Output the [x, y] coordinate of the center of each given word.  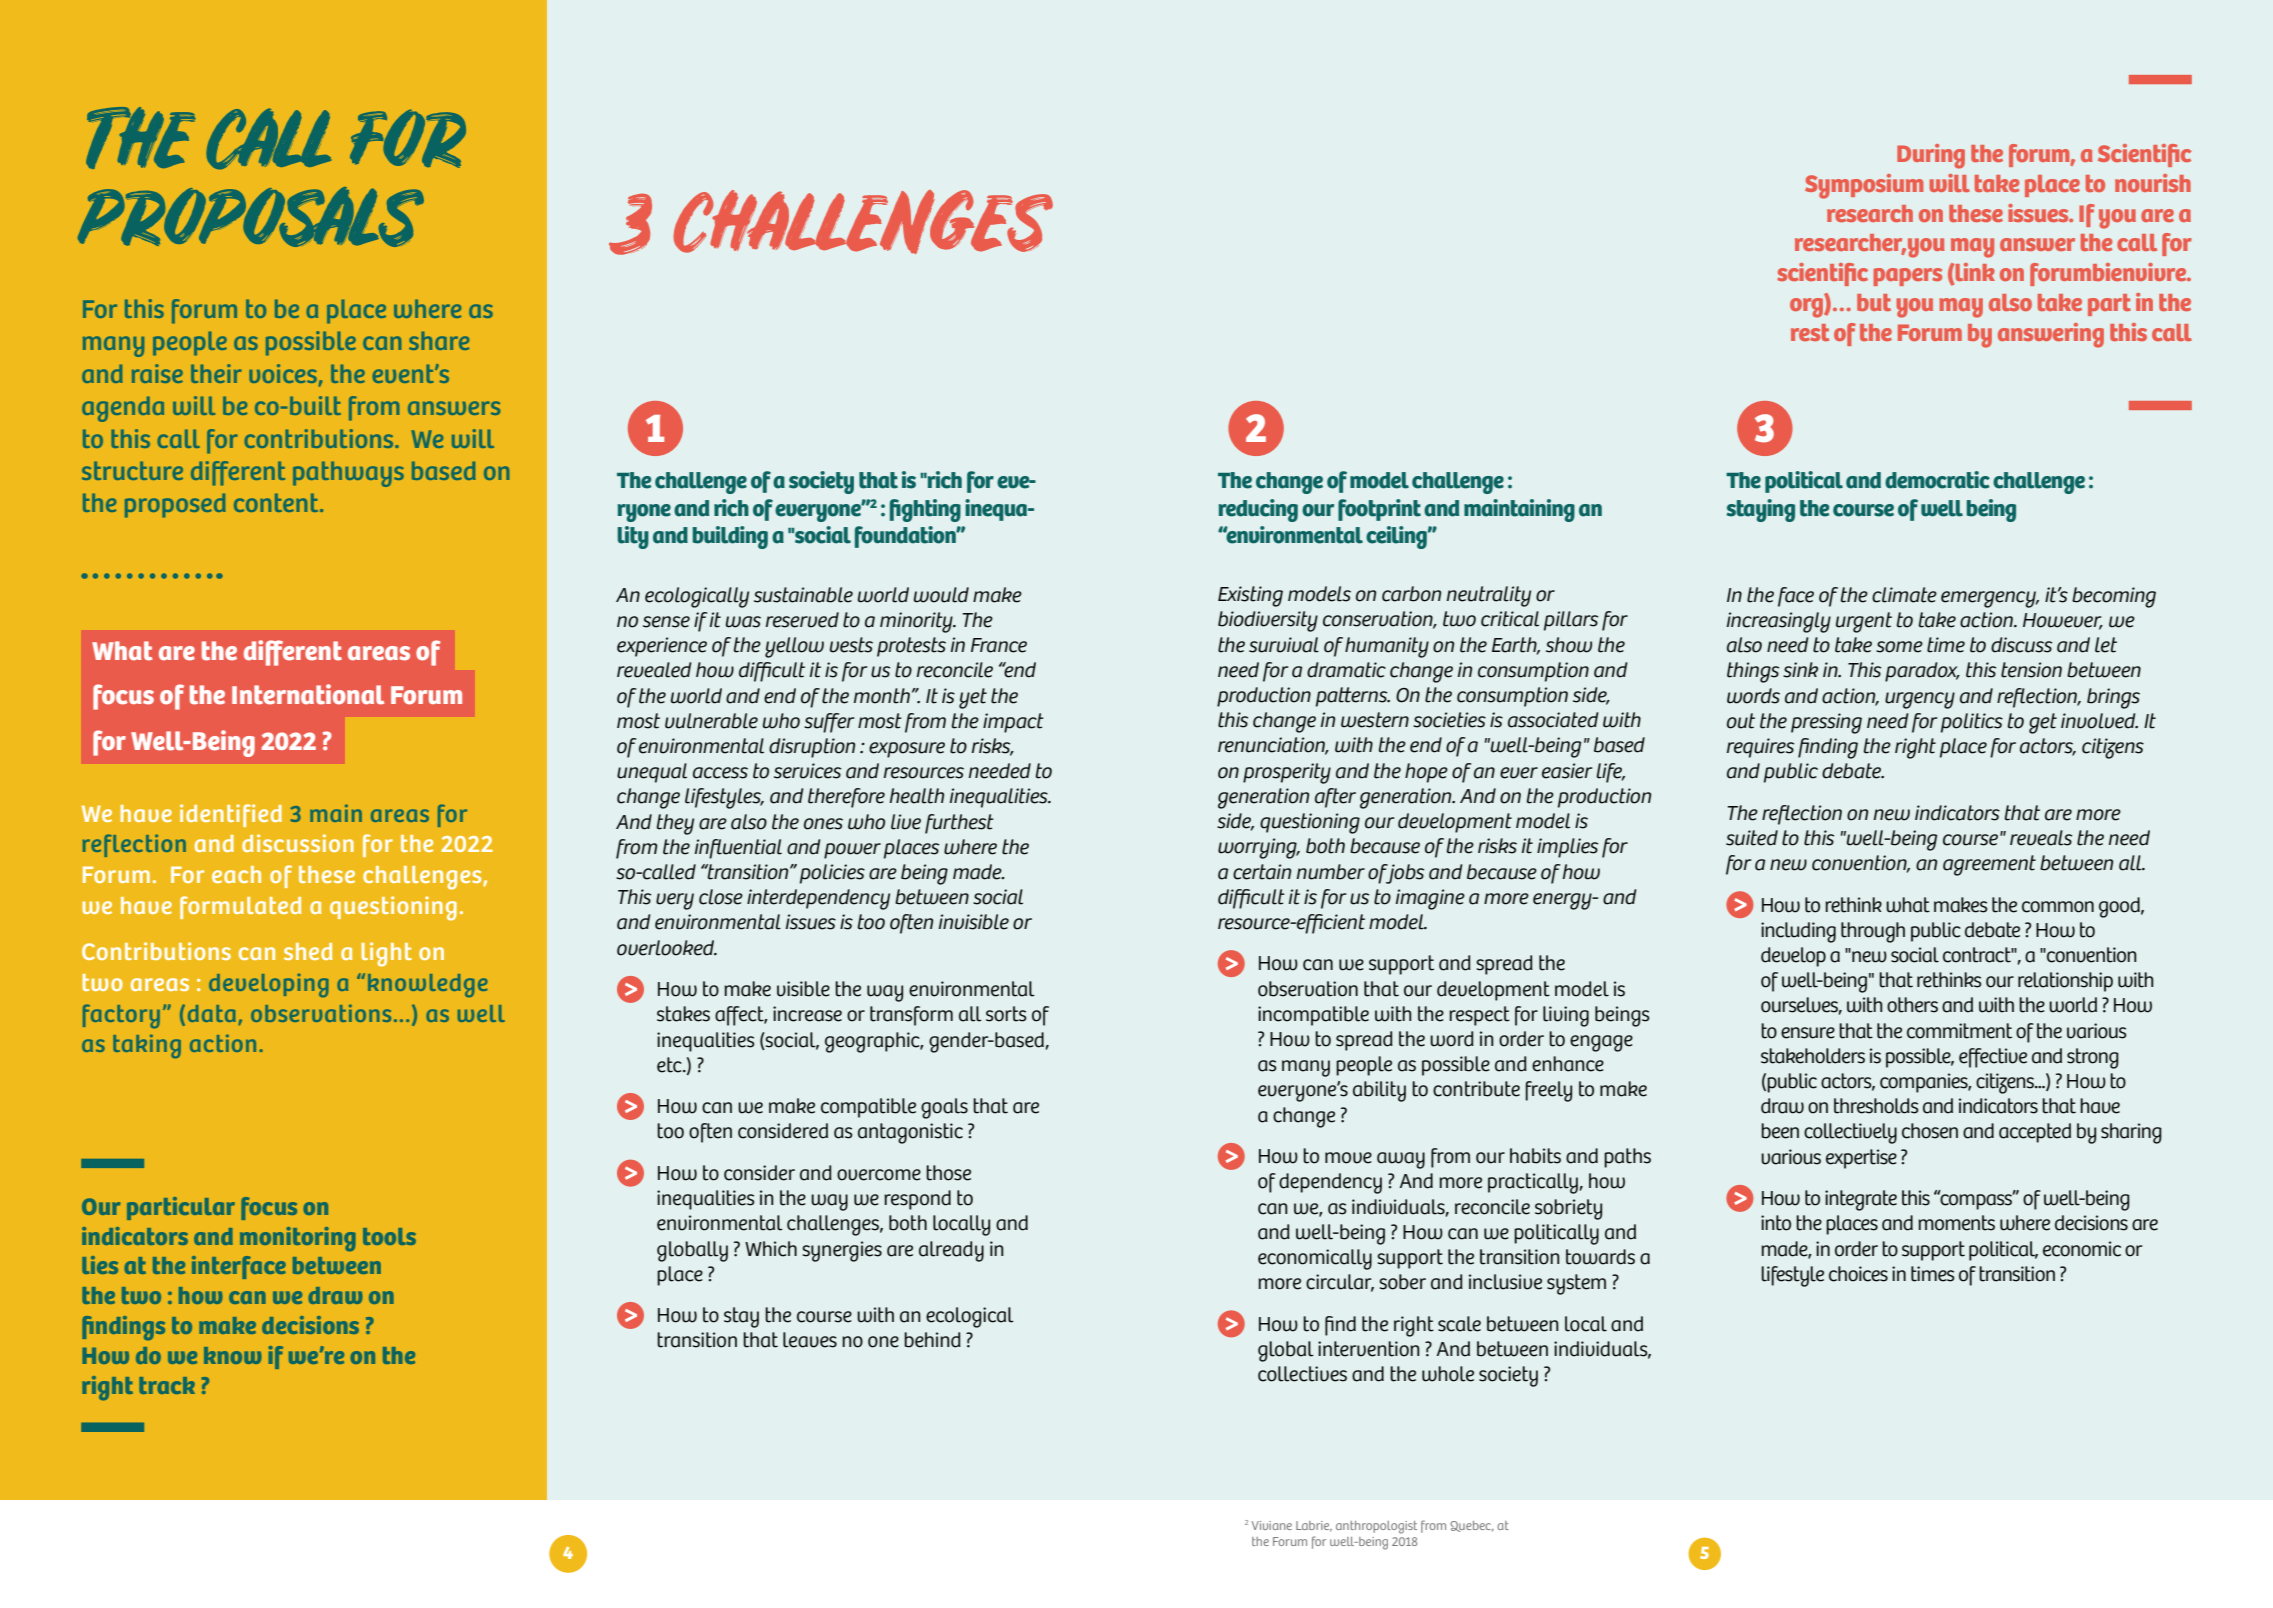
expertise [1861, 1159]
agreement [1989, 865]
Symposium [1864, 186]
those [948, 1173]
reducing [1258, 510]
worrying [1258, 848]
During [1931, 156]
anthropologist [1376, 1527]
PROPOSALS [251, 217]
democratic [1937, 480]
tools [389, 1236]
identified [231, 815]
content [277, 502]
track [167, 1385]
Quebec [1472, 1526]
